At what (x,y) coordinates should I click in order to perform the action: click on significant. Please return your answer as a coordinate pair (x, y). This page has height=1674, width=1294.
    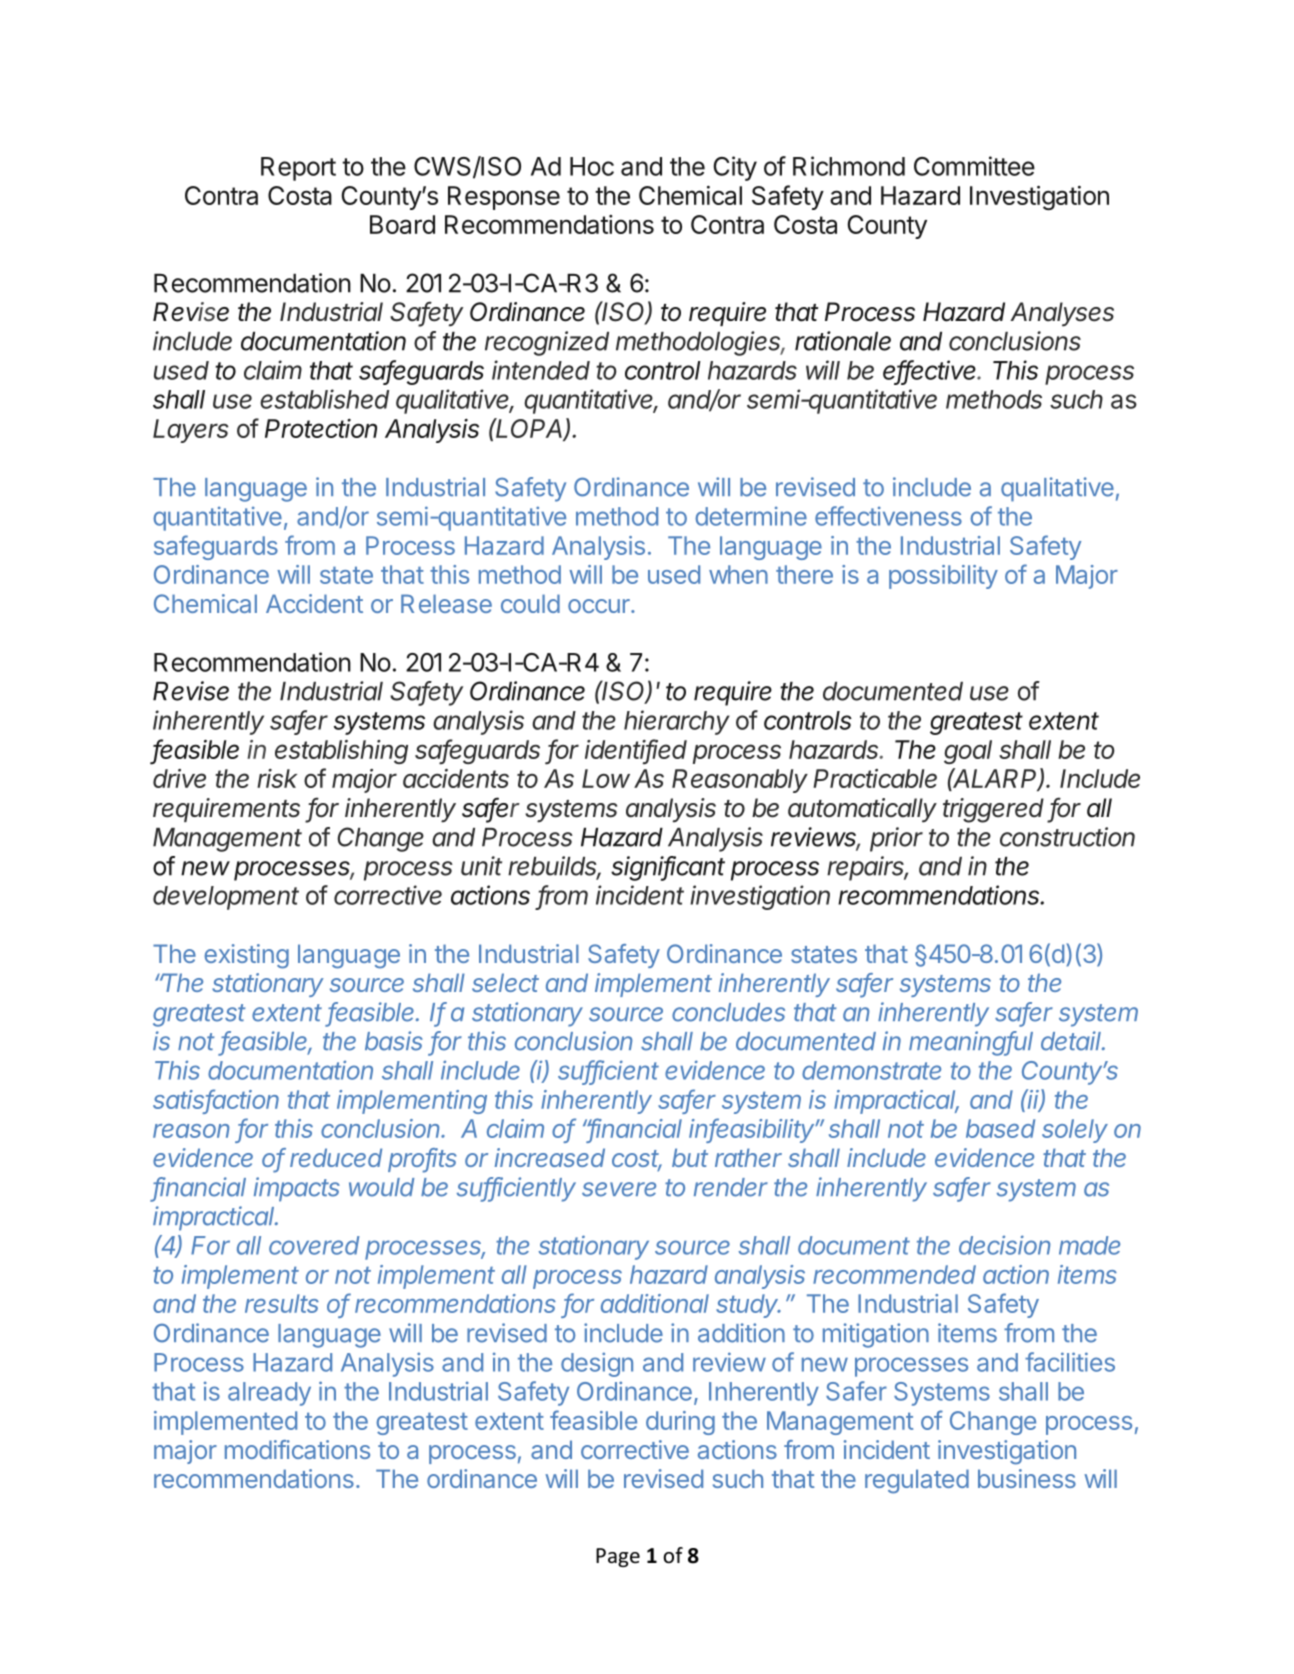
    Looking at the image, I should click on (668, 868).
